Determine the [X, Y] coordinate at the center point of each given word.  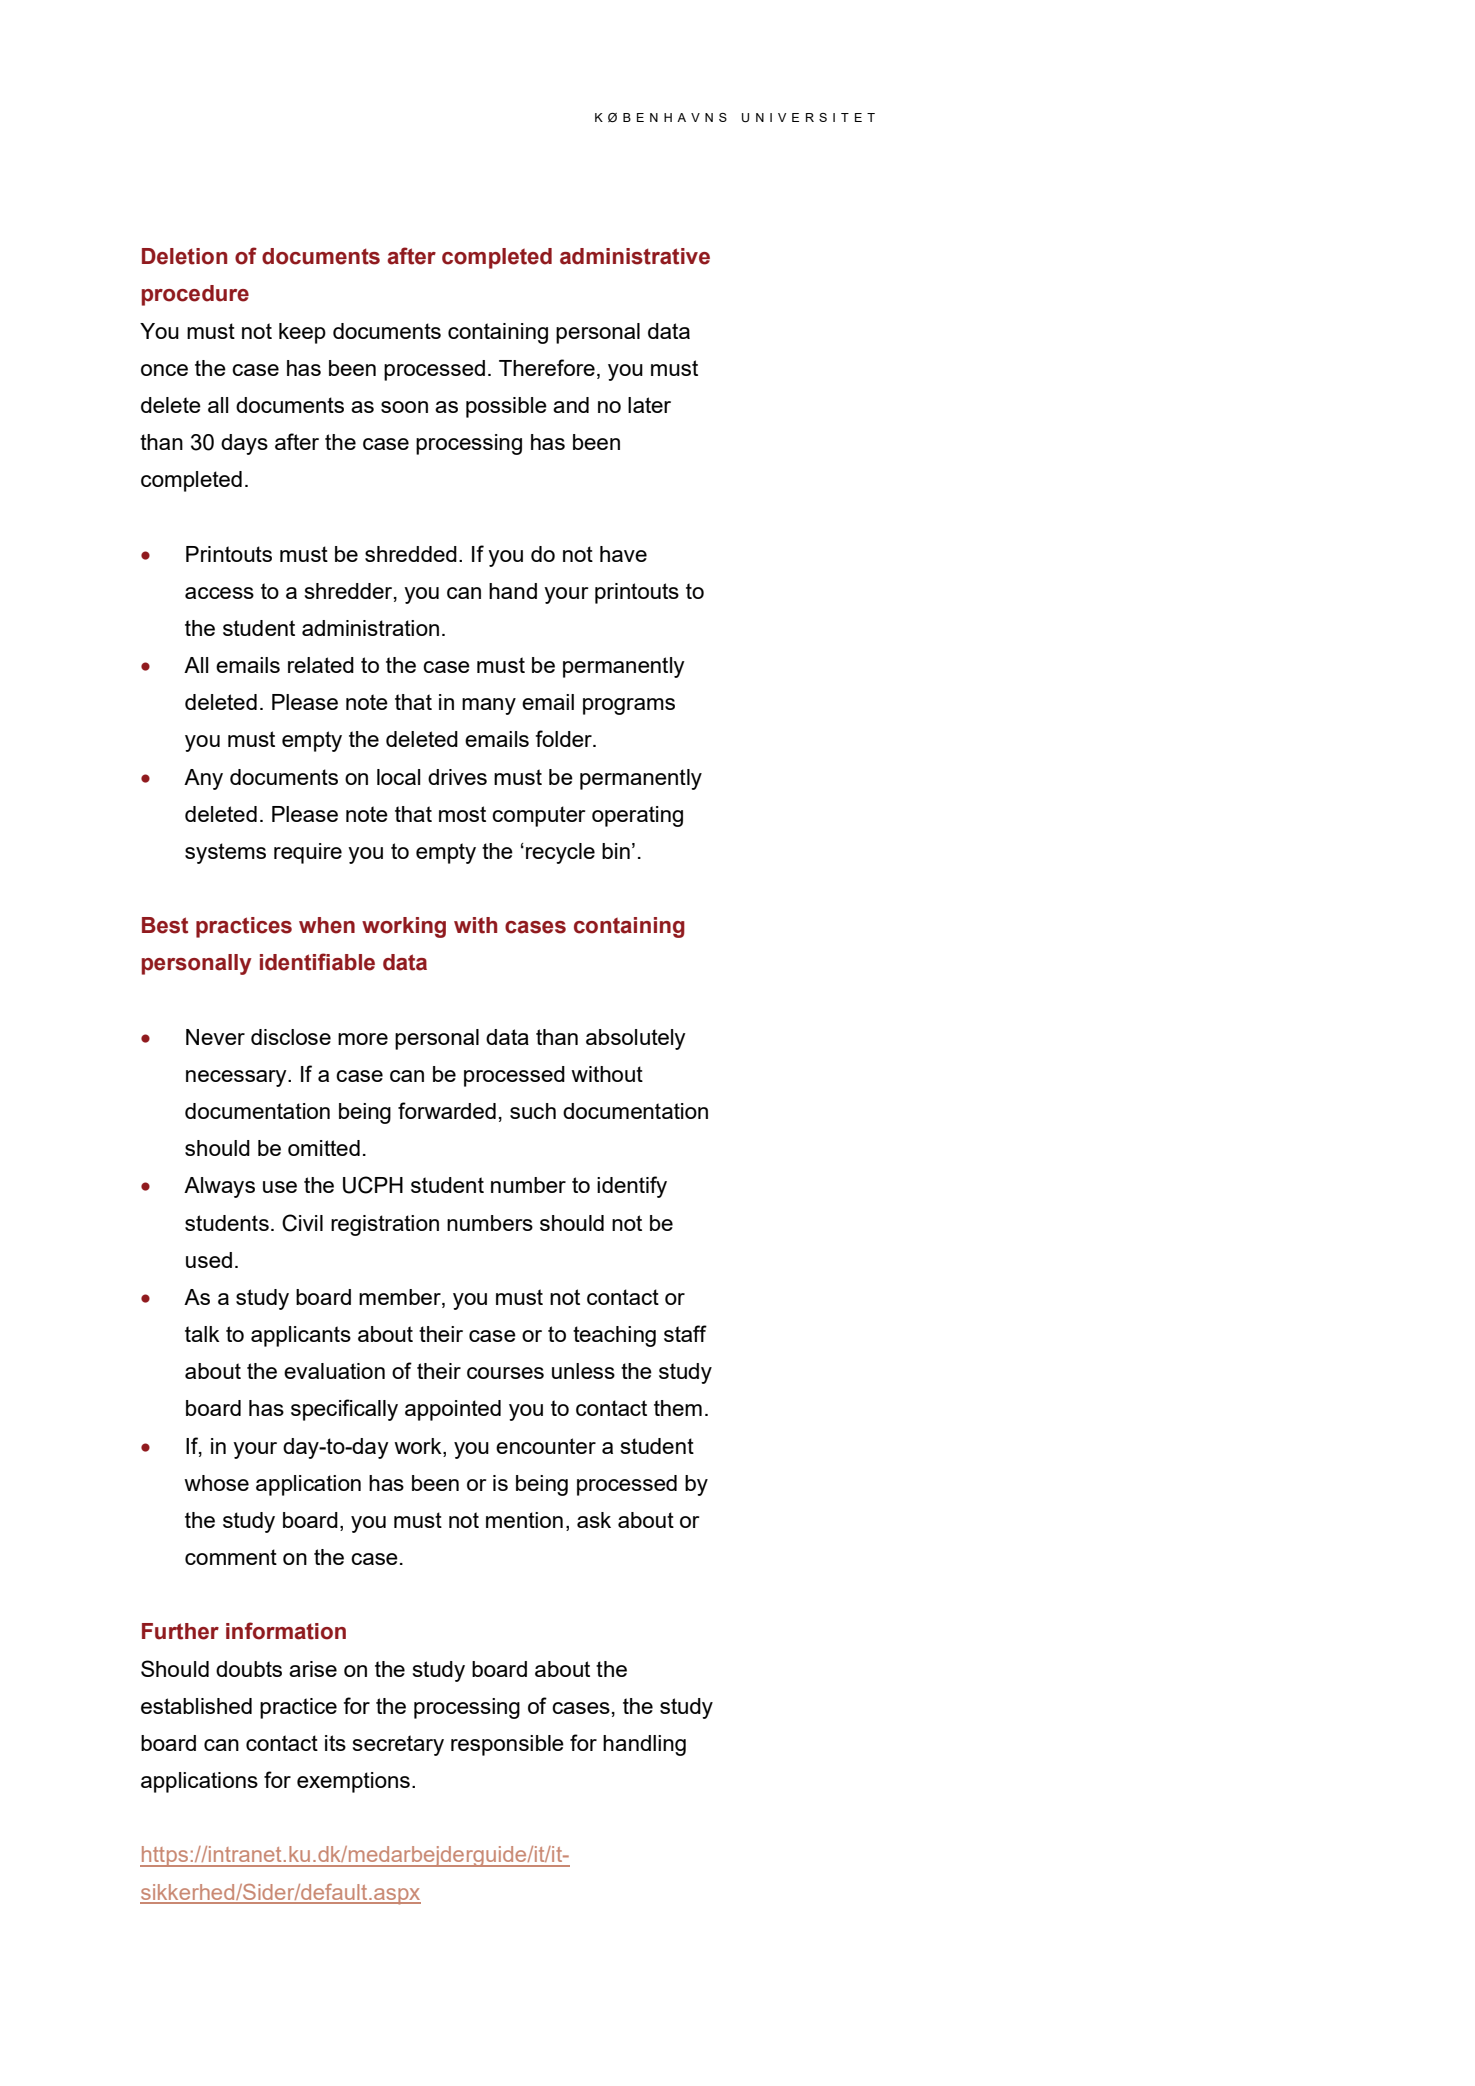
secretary [398, 1745]
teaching [614, 1336]
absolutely [636, 1039]
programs [629, 706]
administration [370, 628]
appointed [453, 1410]
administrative [635, 256]
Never [215, 1037]
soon [404, 407]
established [196, 1706]
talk [202, 1334]
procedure [195, 295]
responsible [507, 1745]
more [363, 1039]
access [219, 593]
